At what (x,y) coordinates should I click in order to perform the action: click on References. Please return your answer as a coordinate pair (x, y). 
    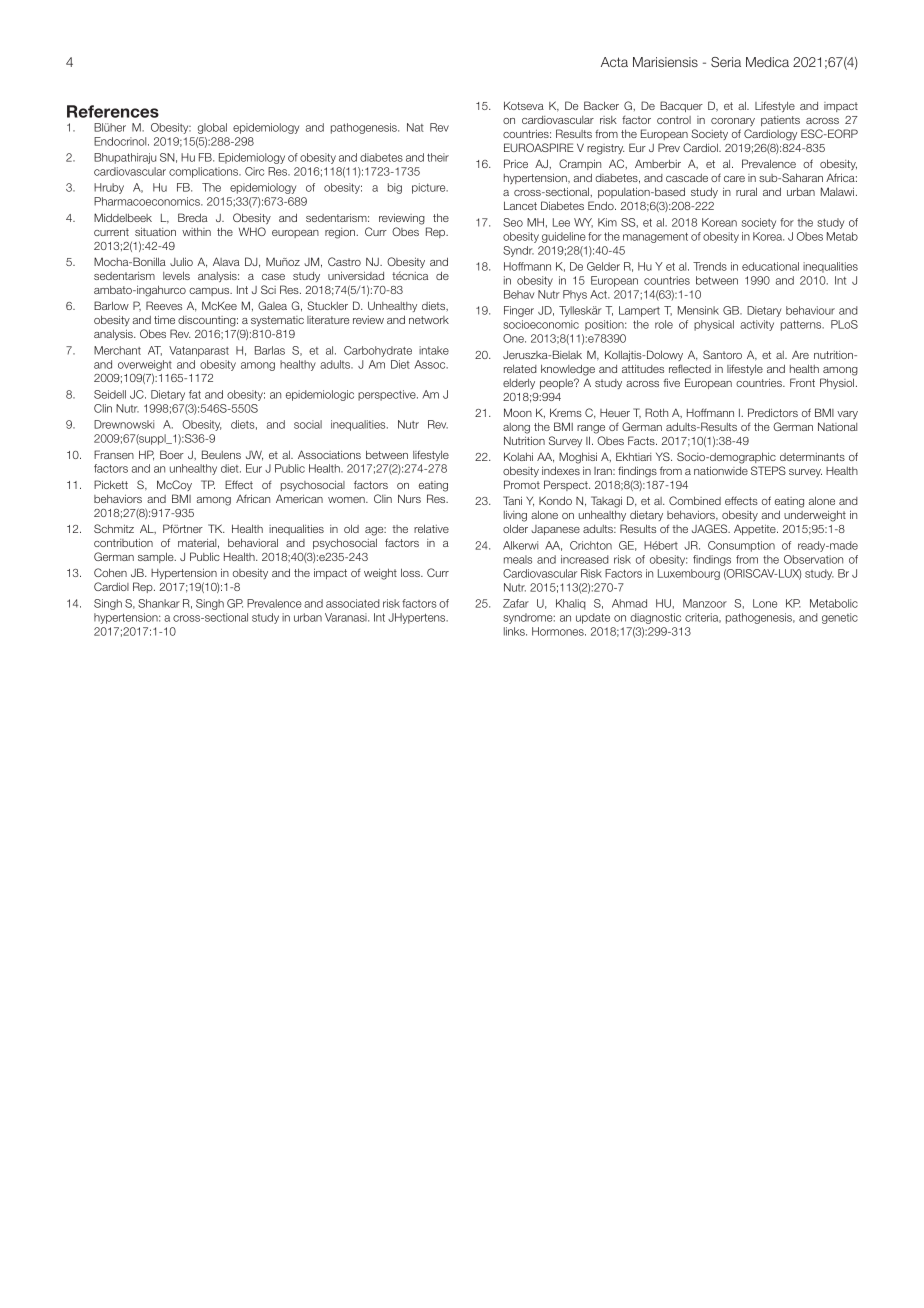
    Looking at the image, I should click on (113, 111).
